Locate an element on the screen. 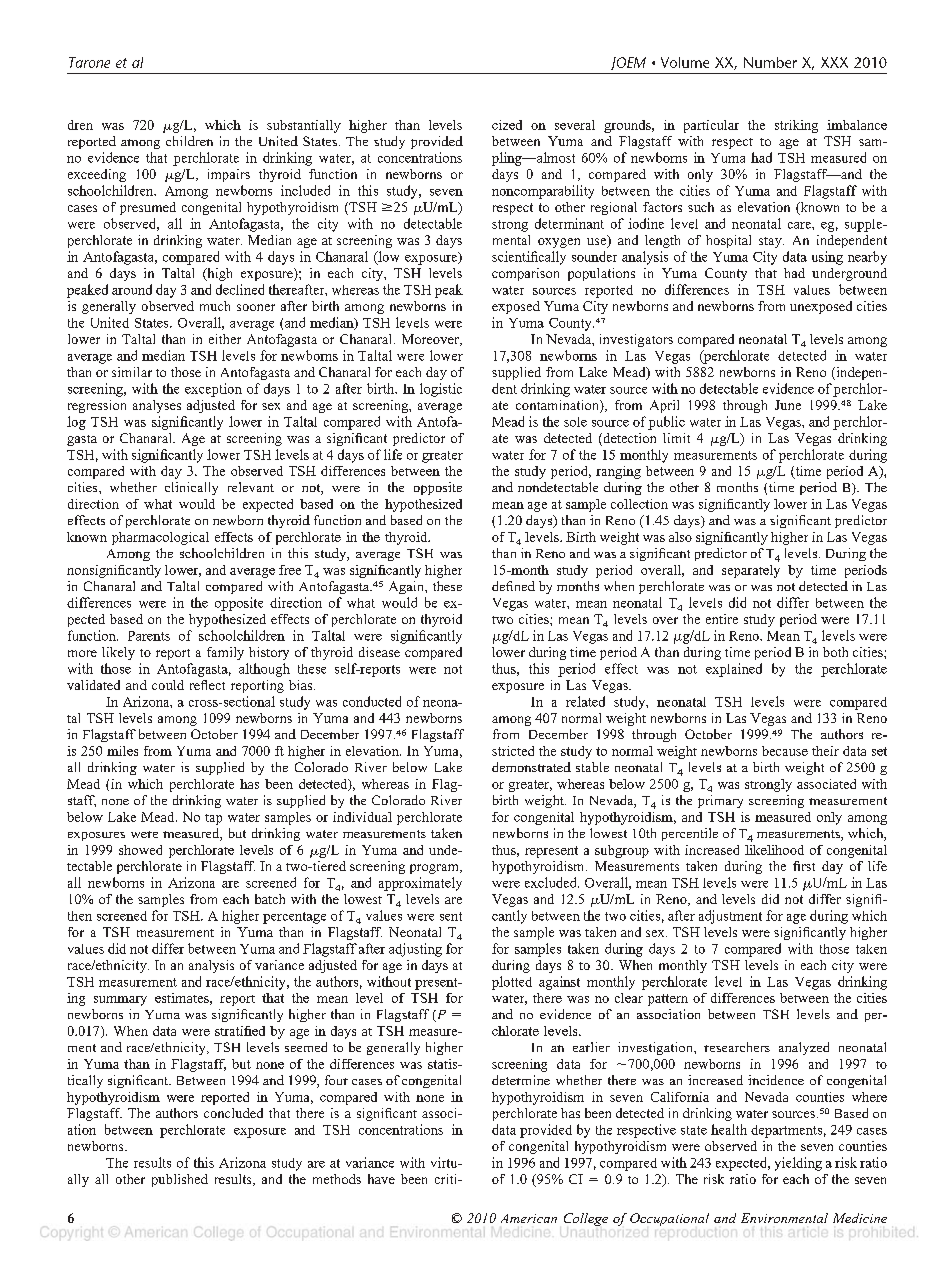  Parents is located at coordinates (149, 636).
